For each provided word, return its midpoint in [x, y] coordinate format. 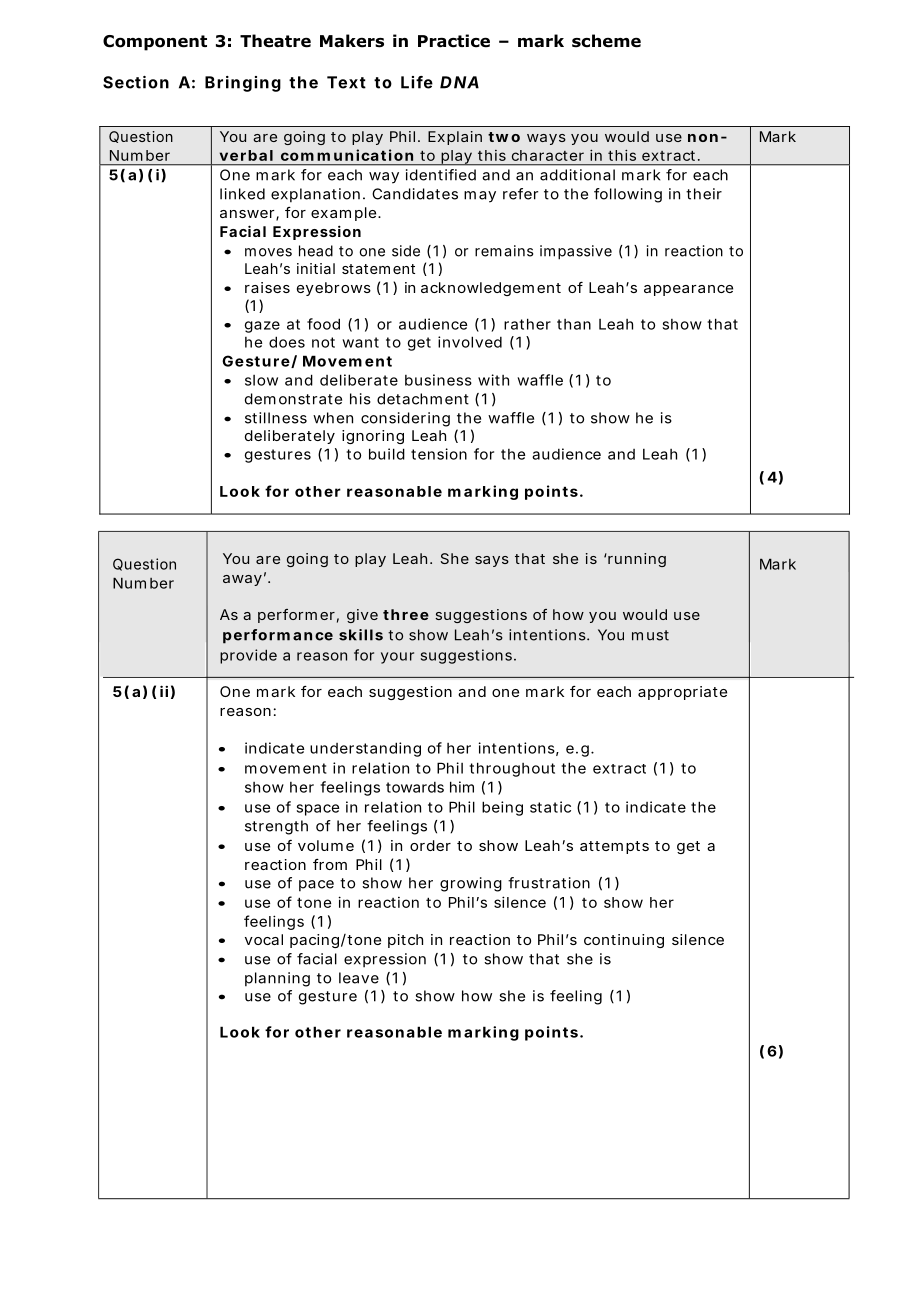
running [636, 560]
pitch [405, 941]
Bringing [243, 84]
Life [417, 82]
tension [439, 454]
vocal [264, 939]
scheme [606, 41]
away [242, 580]
